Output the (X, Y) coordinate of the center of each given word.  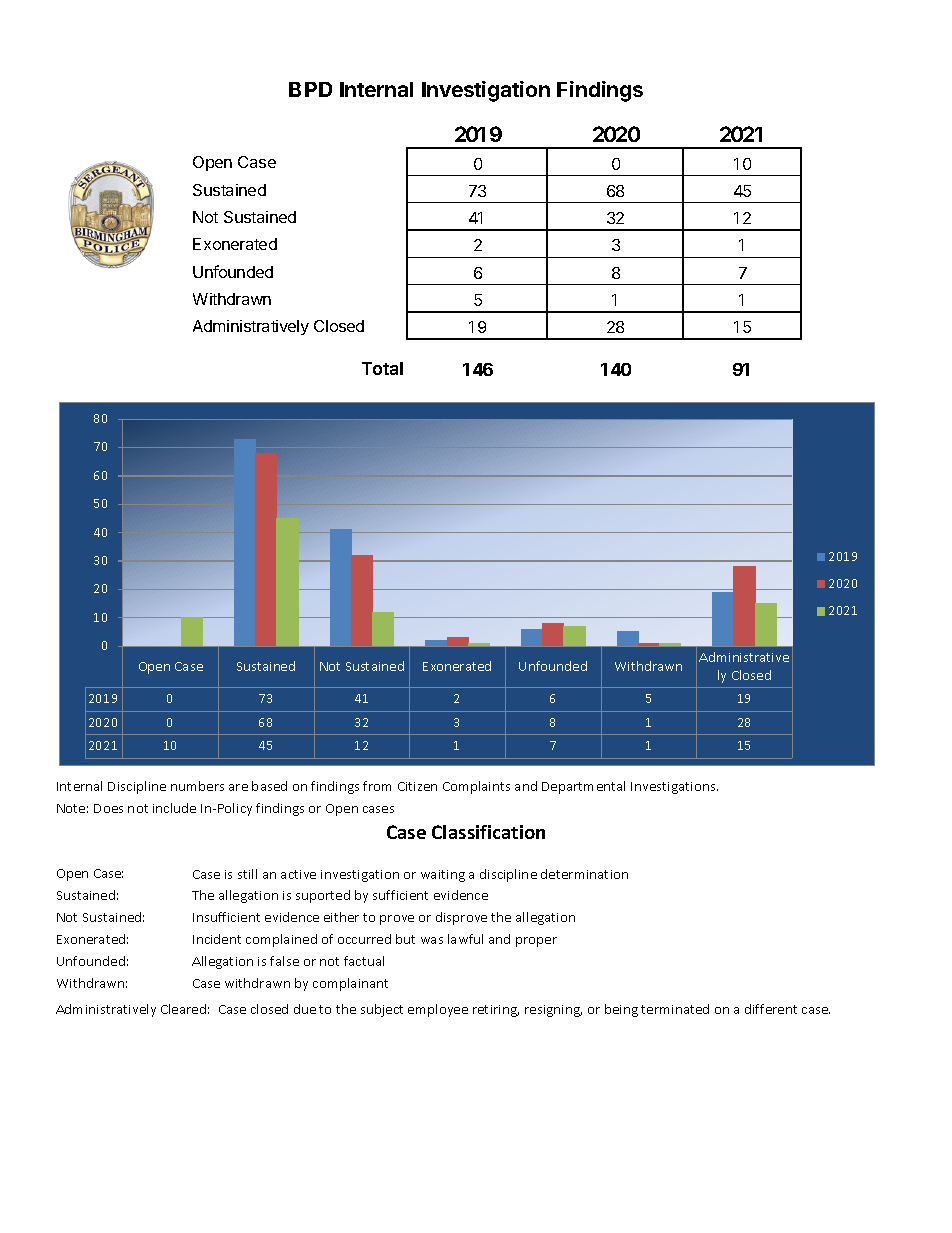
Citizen (417, 786)
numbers (197, 786)
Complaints (476, 787)
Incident (217, 939)
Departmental (583, 787)
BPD (310, 89)
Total (382, 368)
